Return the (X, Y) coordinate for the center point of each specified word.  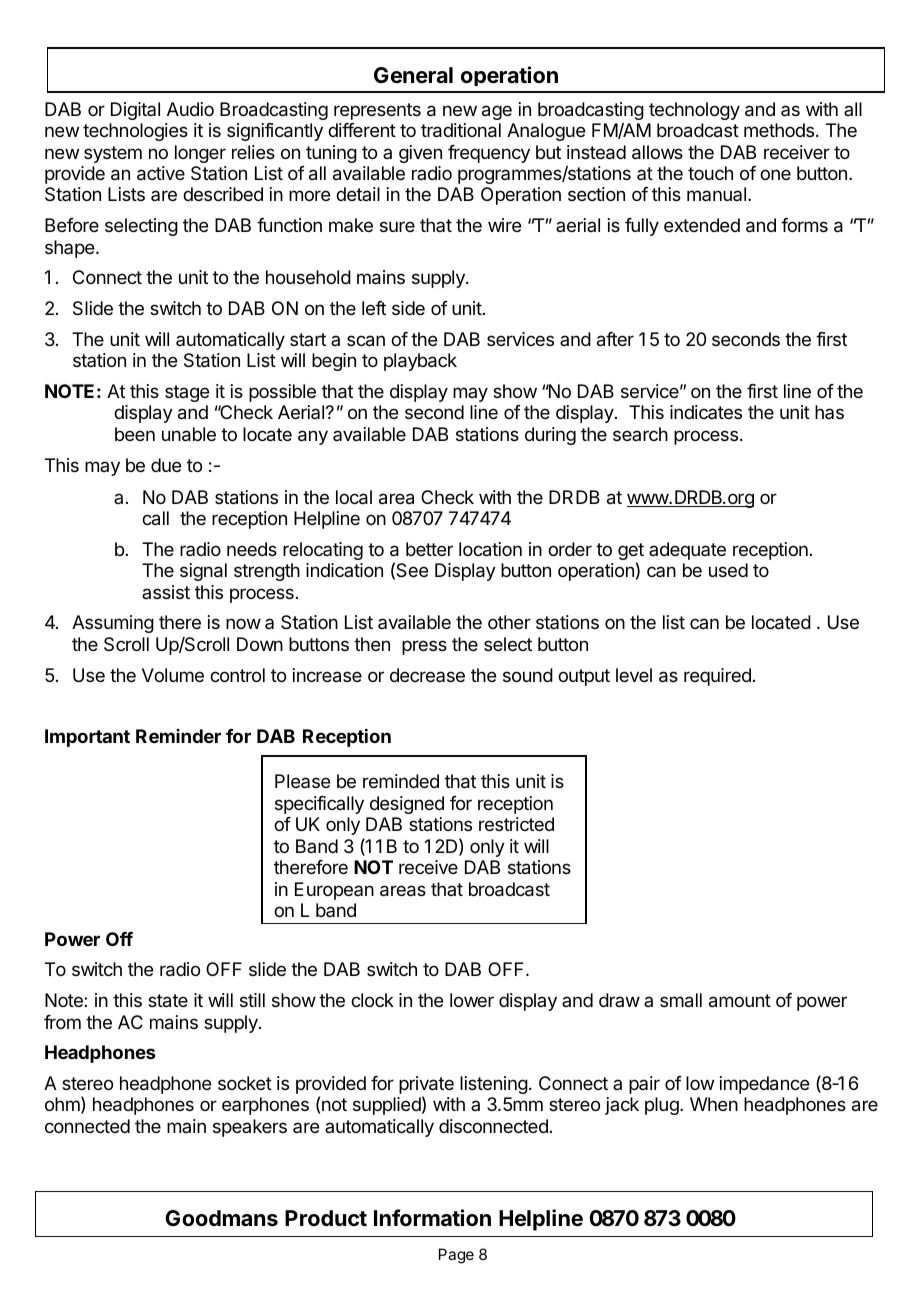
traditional (461, 130)
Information (432, 1217)
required (717, 677)
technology (694, 111)
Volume (173, 675)
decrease (427, 675)
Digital (135, 111)
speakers (250, 1128)
